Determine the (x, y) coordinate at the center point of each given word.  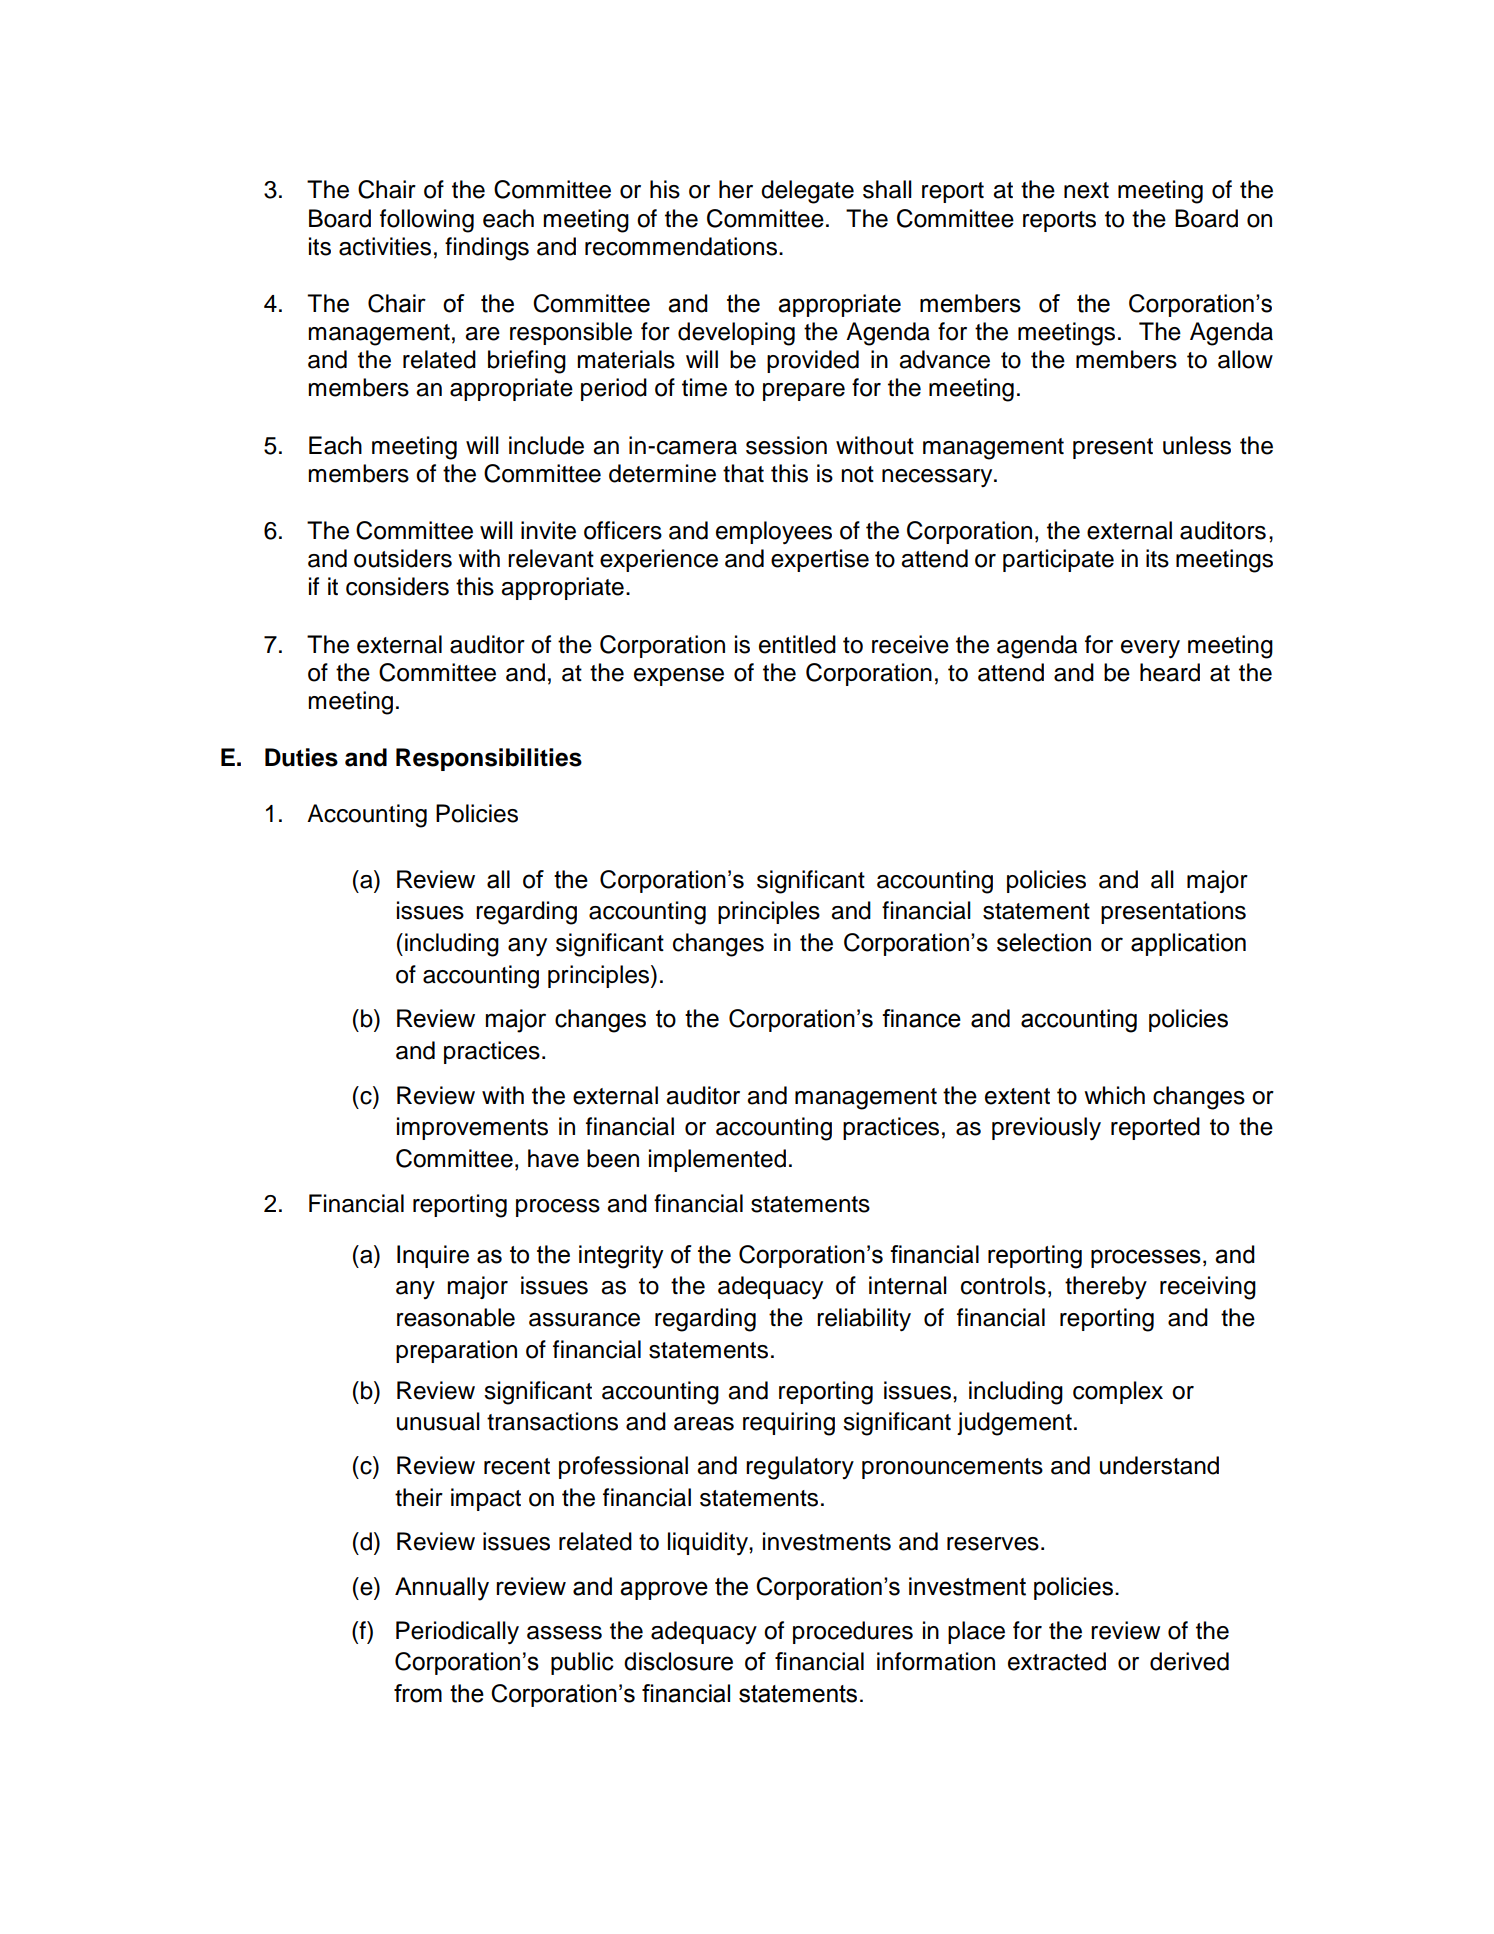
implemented (717, 1160)
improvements (472, 1128)
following (427, 221)
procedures (853, 1632)
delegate (807, 192)
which (1114, 1095)
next (1086, 190)
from (418, 1693)
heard (1170, 672)
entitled (797, 644)
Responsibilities (489, 759)
